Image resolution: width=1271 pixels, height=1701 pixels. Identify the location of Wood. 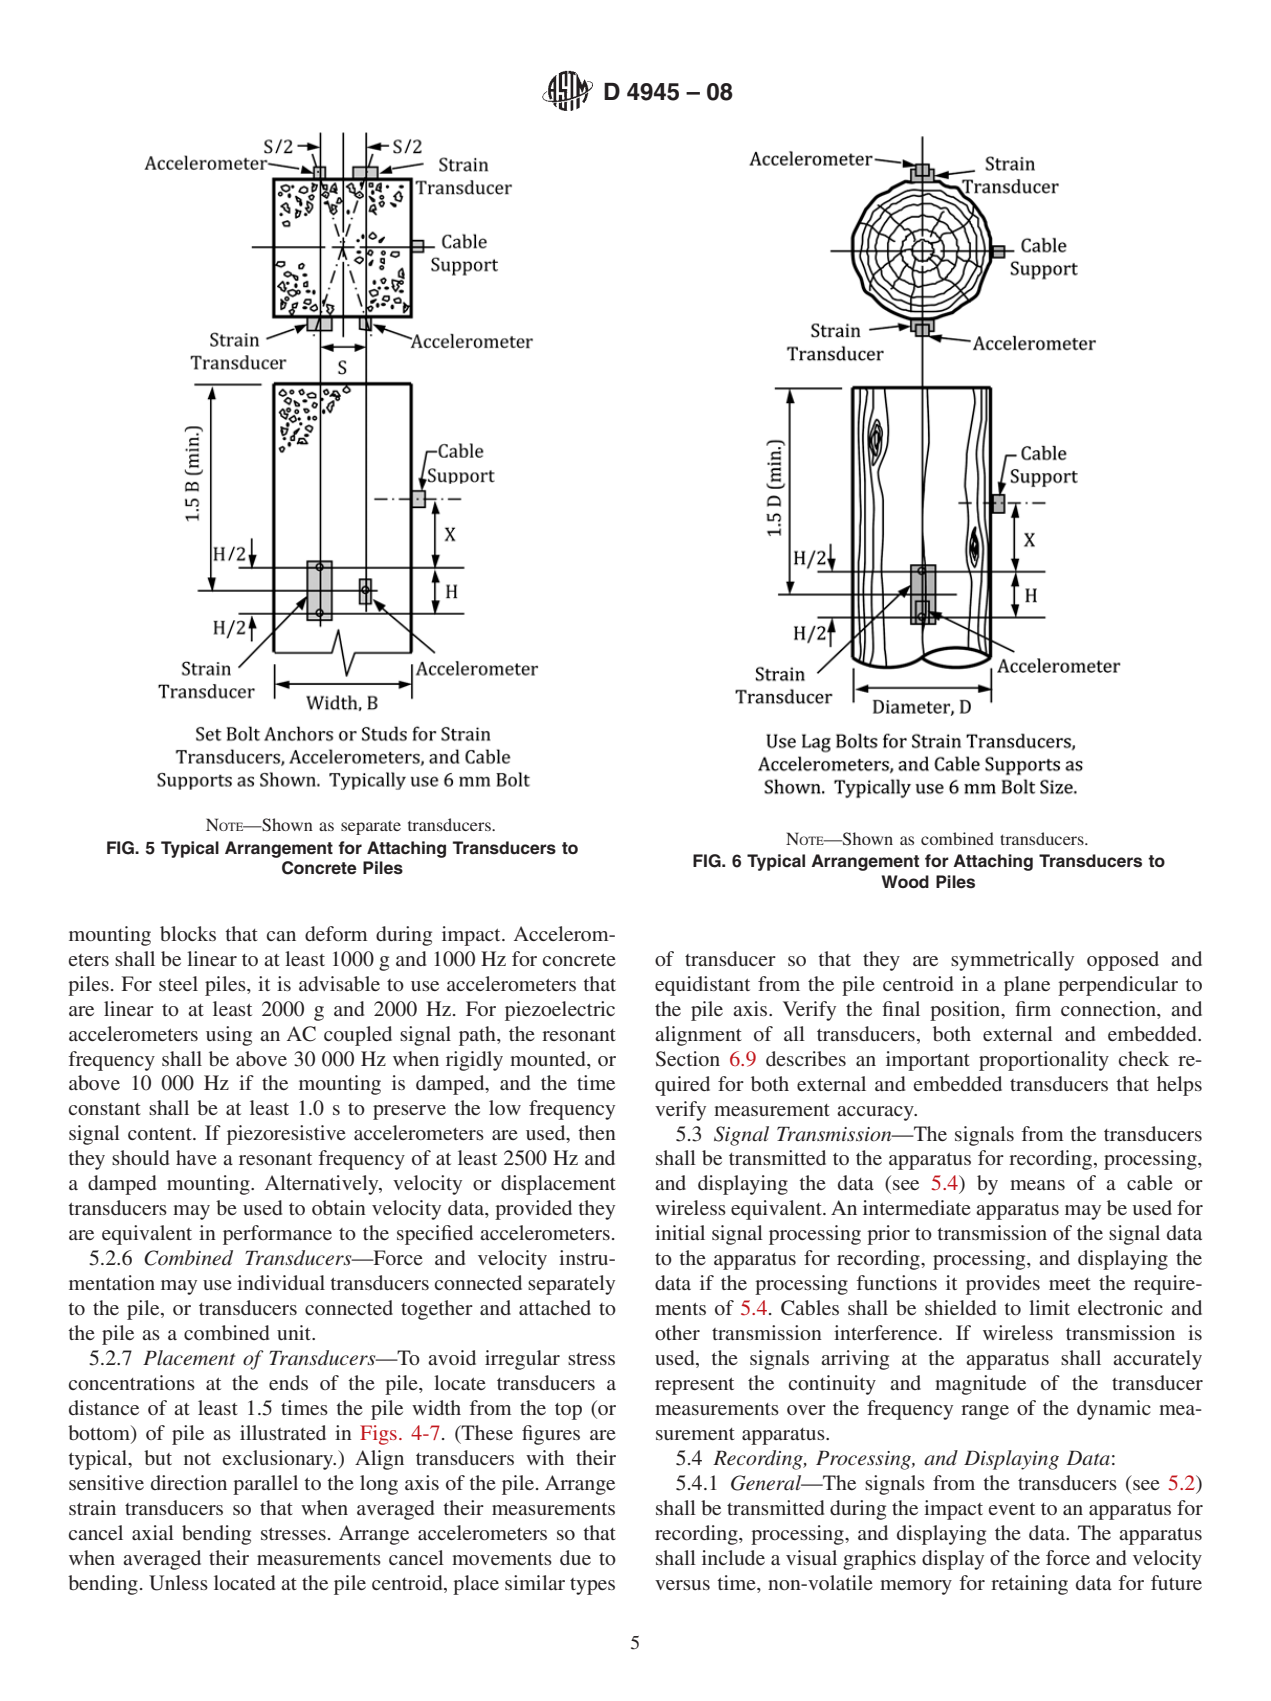
(905, 881).
